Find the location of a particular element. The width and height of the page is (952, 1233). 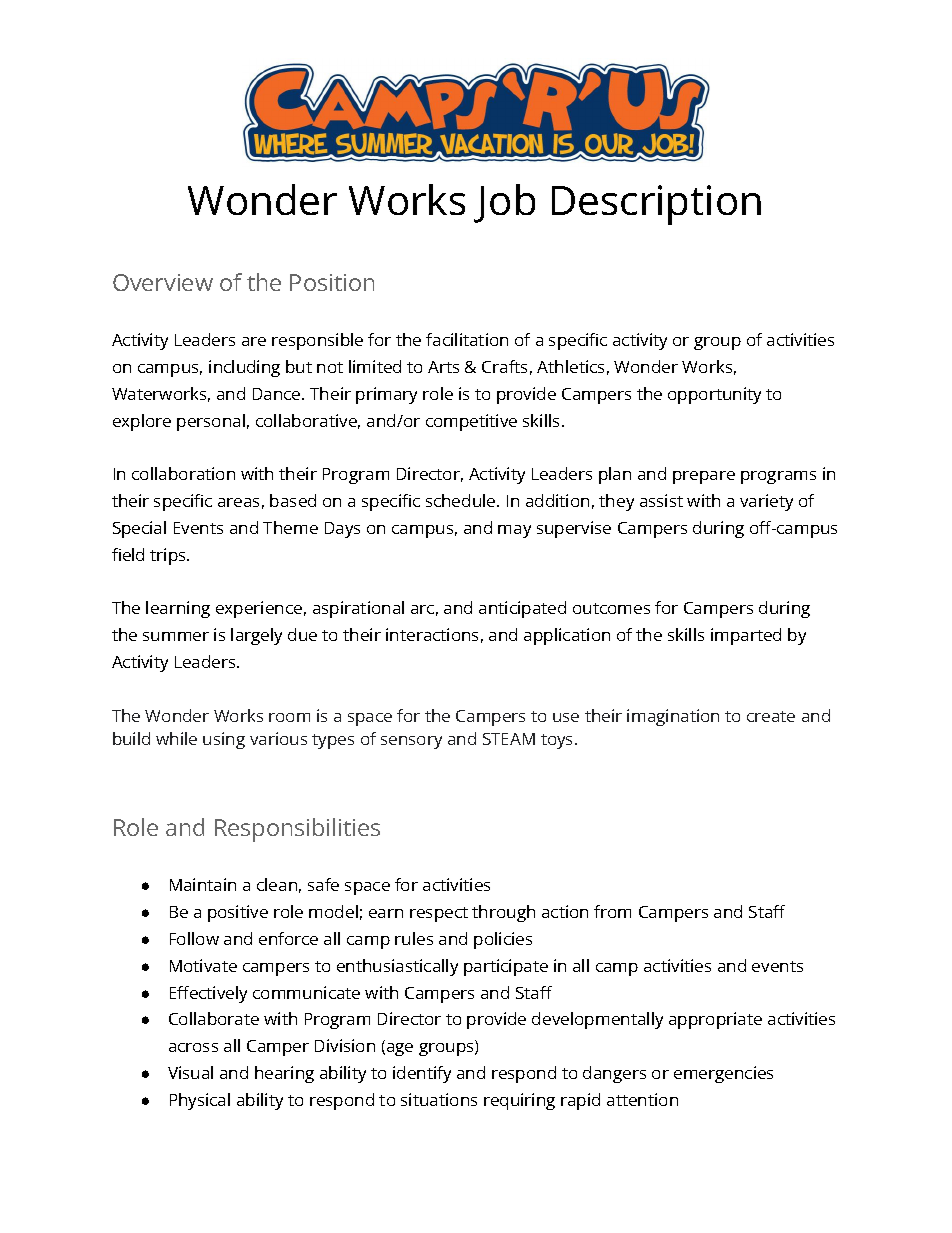

Description is located at coordinates (656, 205).
